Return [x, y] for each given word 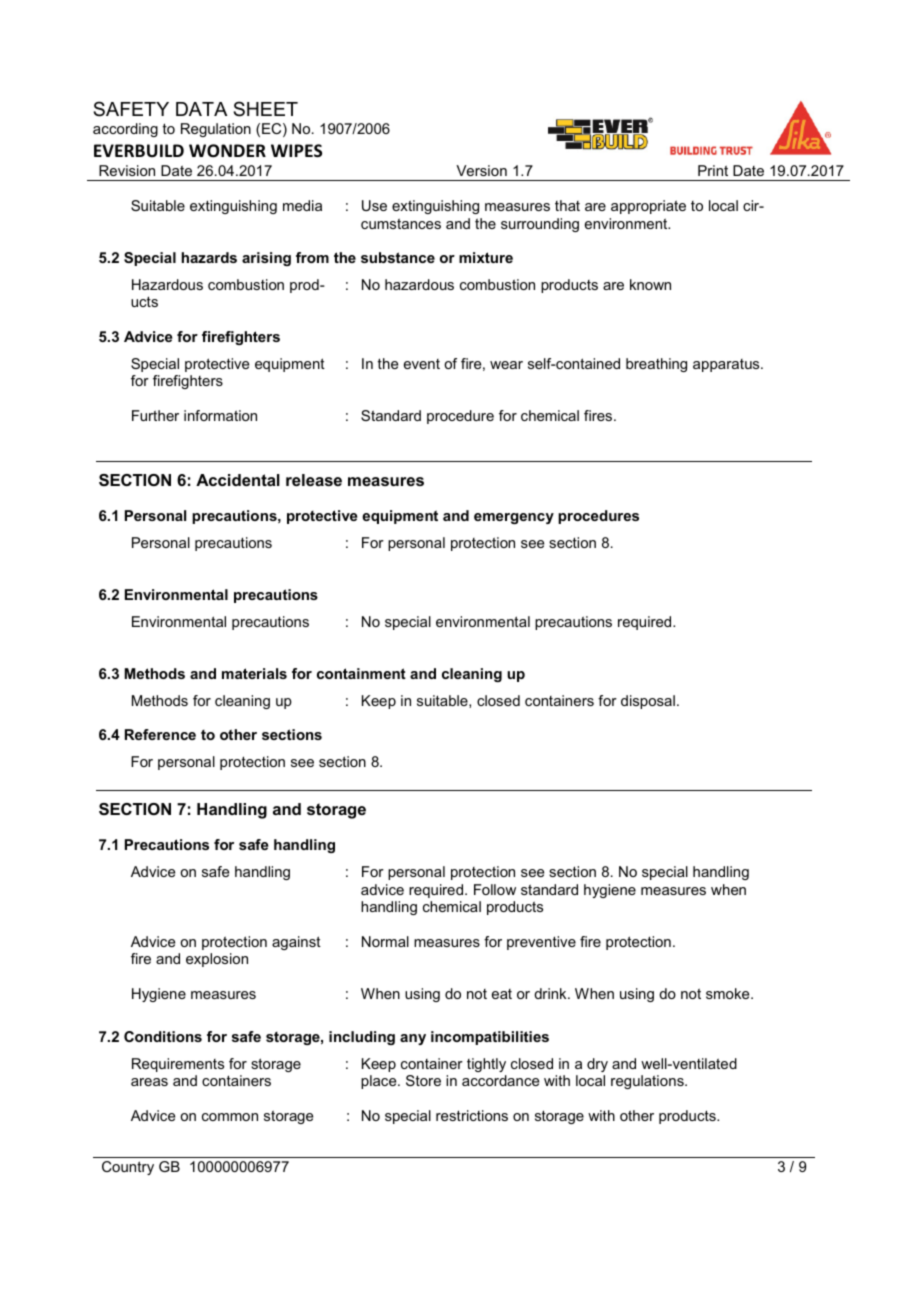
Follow [495, 889]
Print [713, 170]
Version [481, 170]
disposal [648, 702]
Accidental [238, 480]
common [230, 1117]
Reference [160, 734]
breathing [656, 365]
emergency [514, 518]
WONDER [227, 151]
